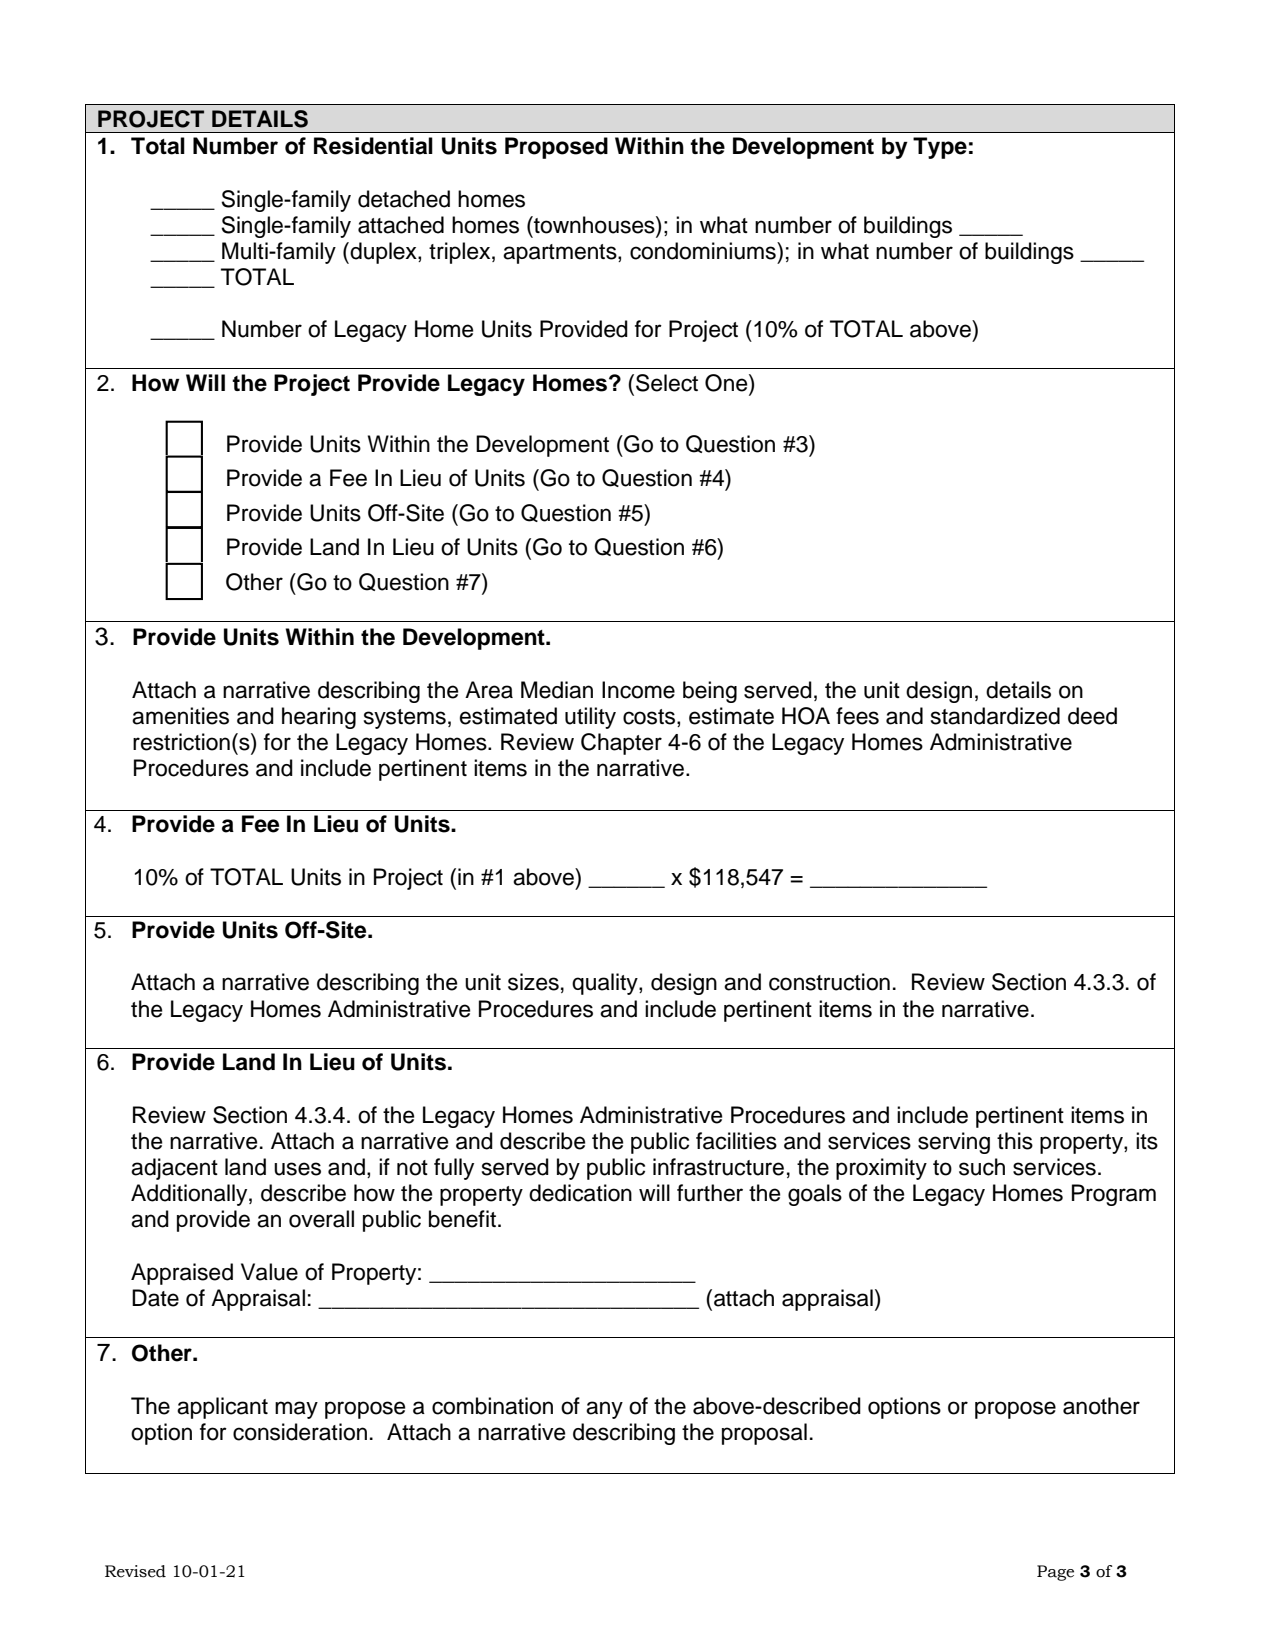  Describe the element at coordinates (580, 1193) in the screenshot. I see `dedication` at that location.
